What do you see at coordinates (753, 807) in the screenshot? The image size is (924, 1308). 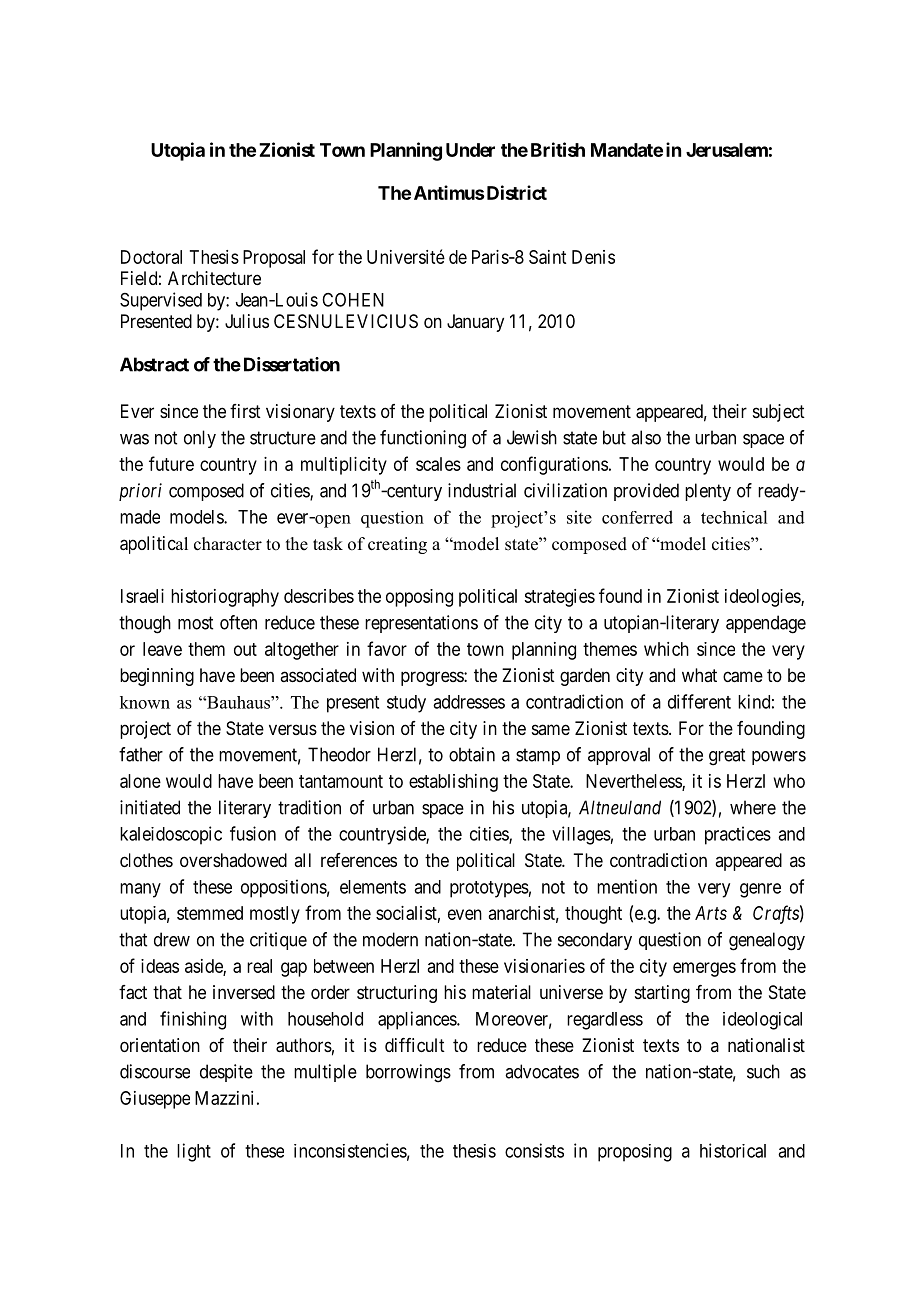 I see `where` at bounding box center [753, 807].
